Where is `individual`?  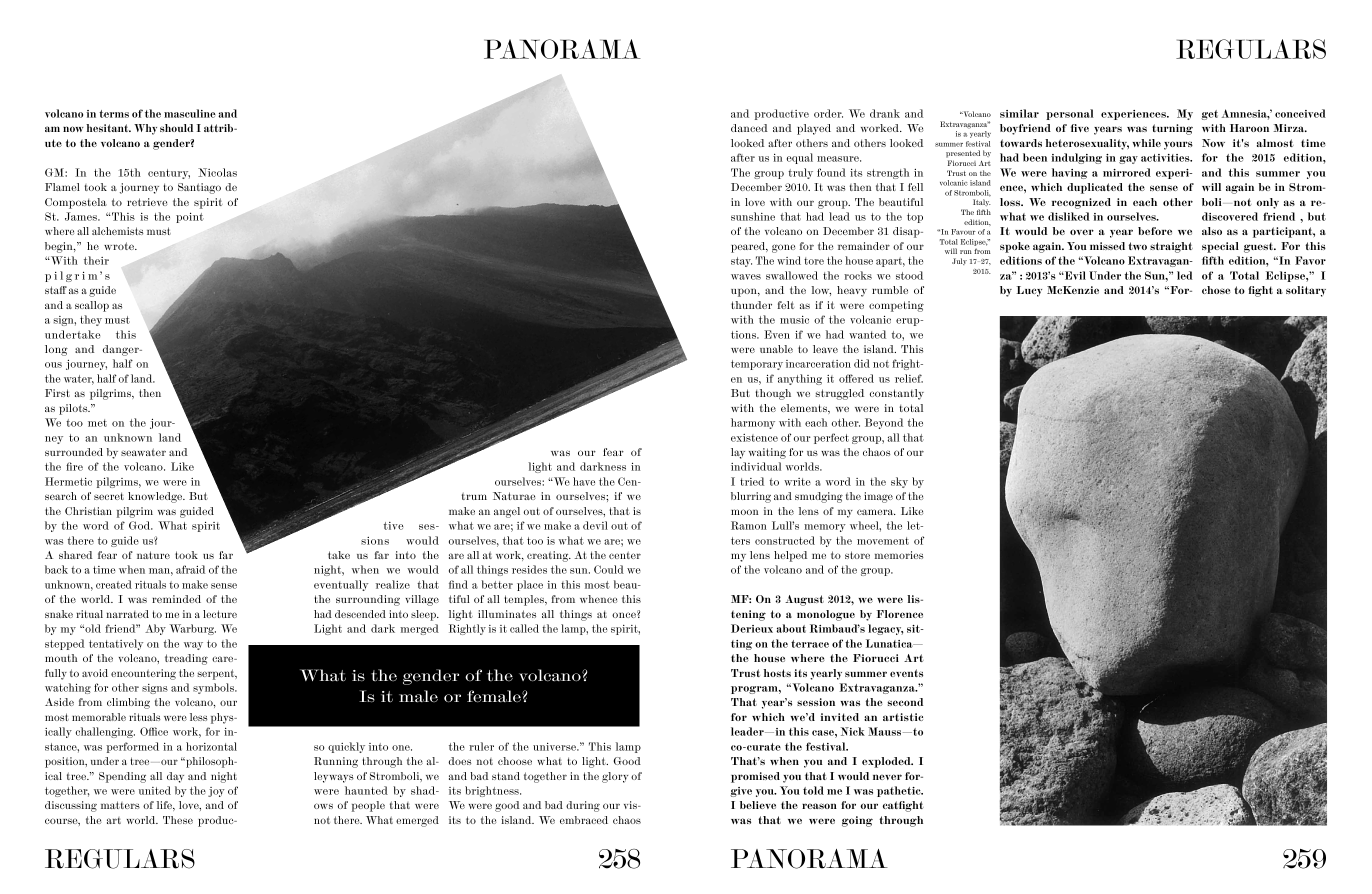 individual is located at coordinates (756, 466).
